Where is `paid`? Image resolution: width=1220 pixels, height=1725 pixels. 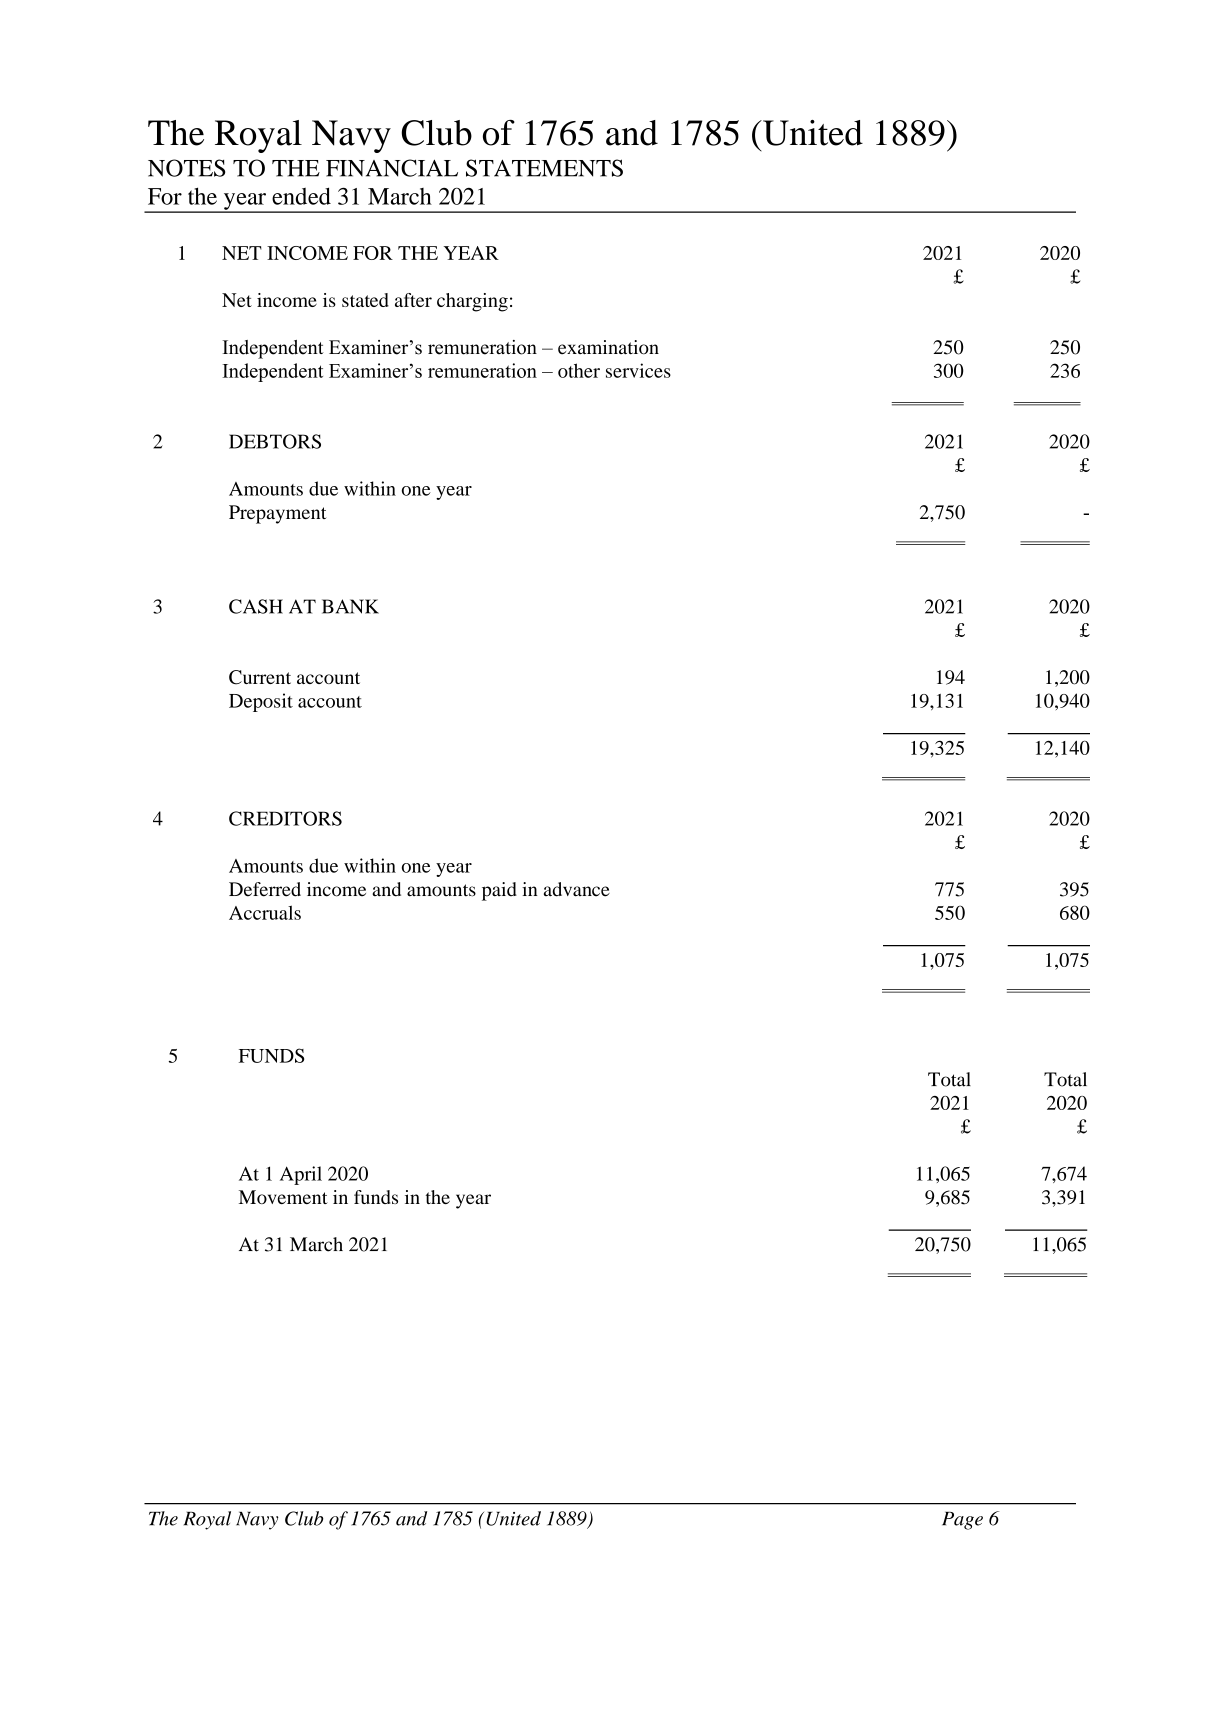 paid is located at coordinates (499, 891).
